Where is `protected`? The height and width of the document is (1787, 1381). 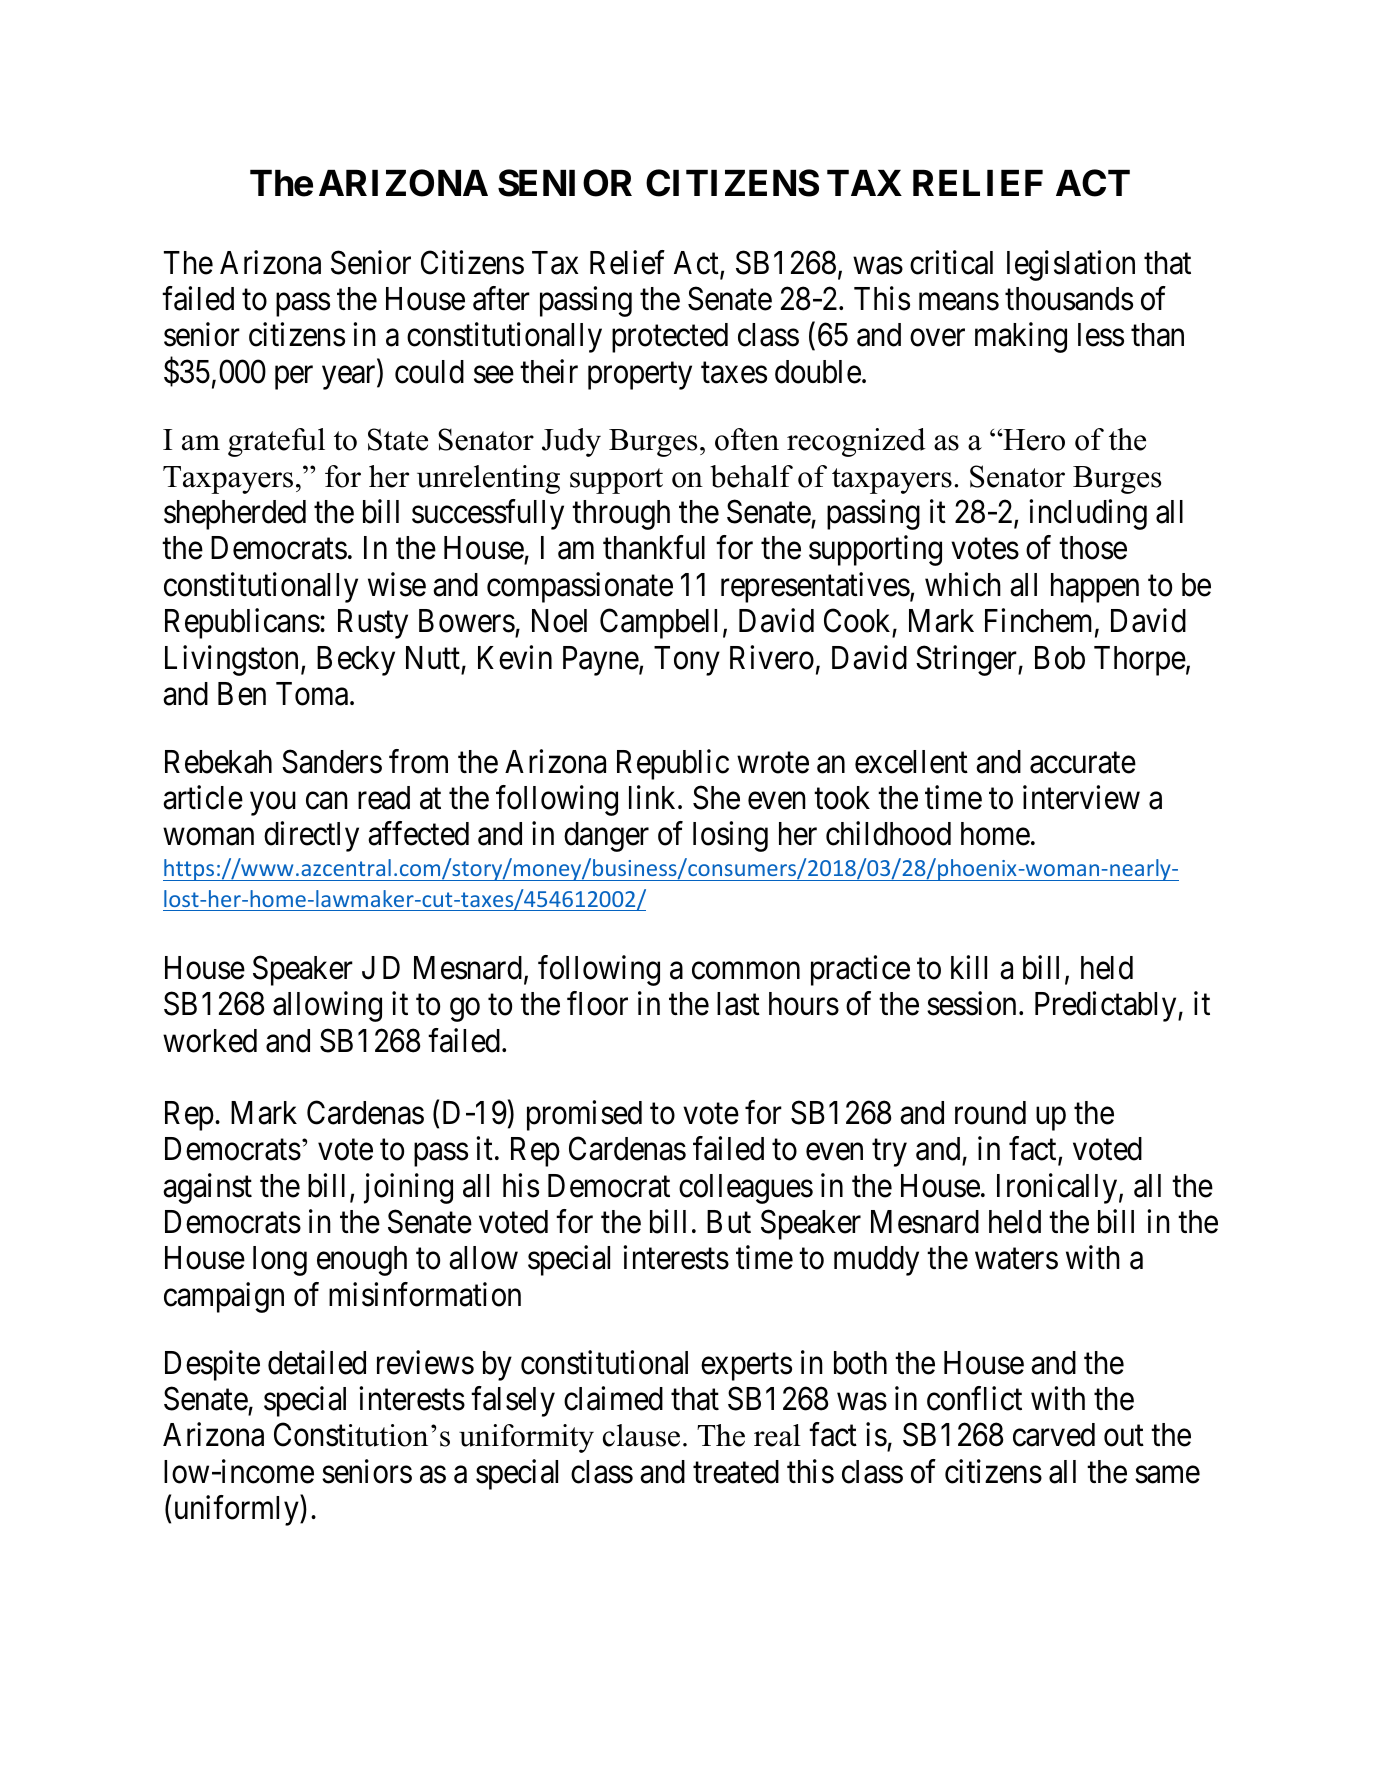
protected is located at coordinates (670, 338).
